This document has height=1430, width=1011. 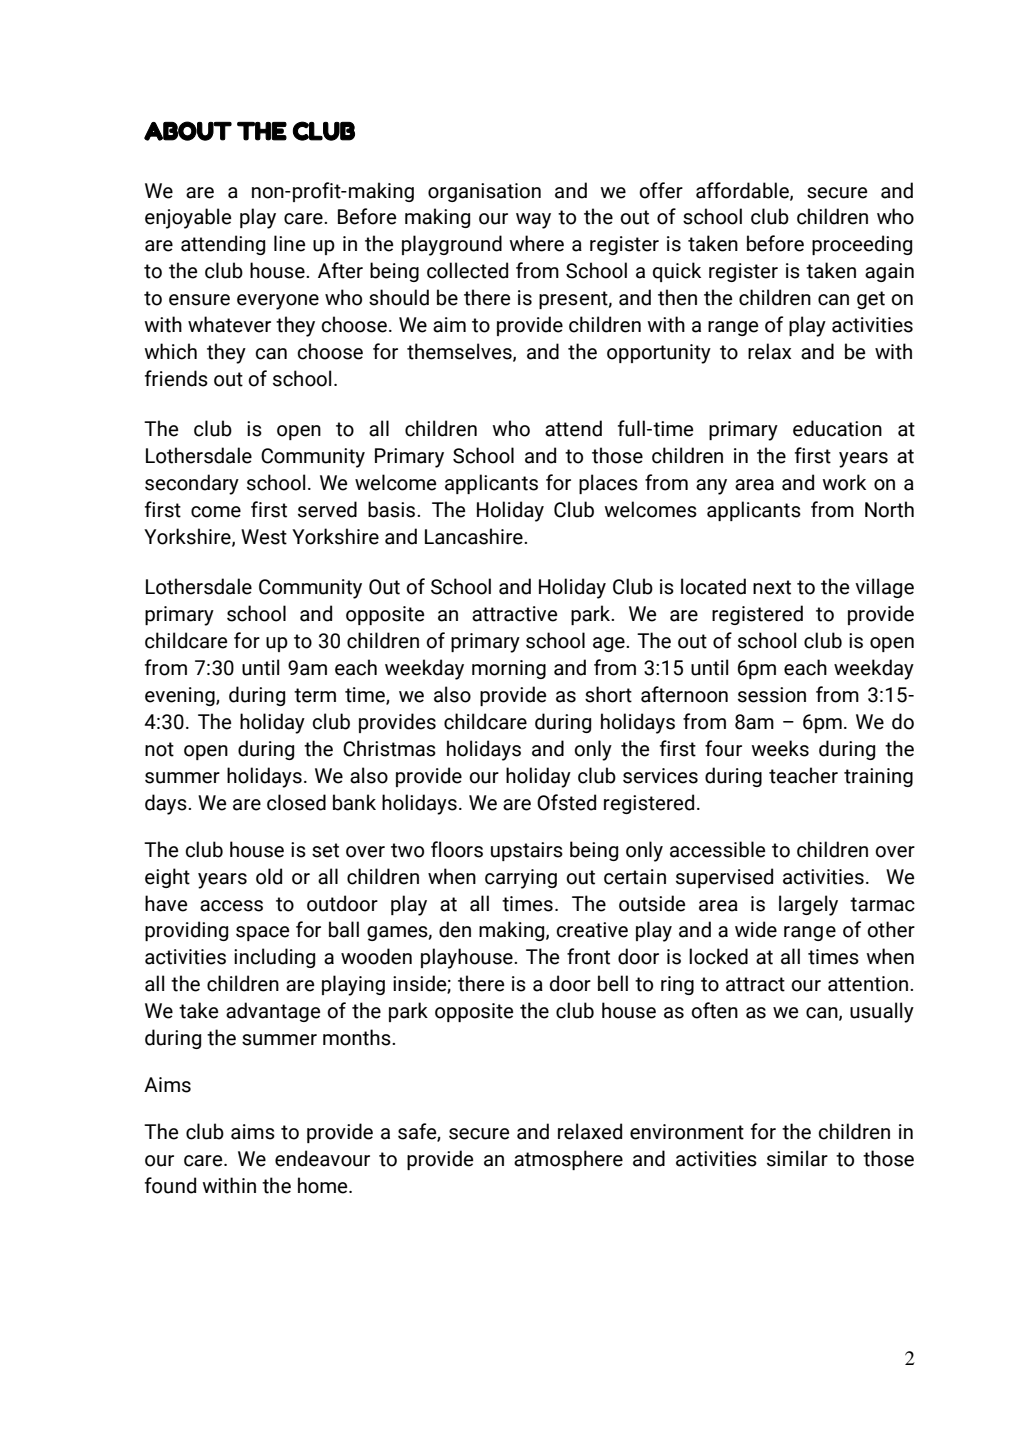 What do you see at coordinates (837, 428) in the document?
I see `education` at bounding box center [837, 428].
